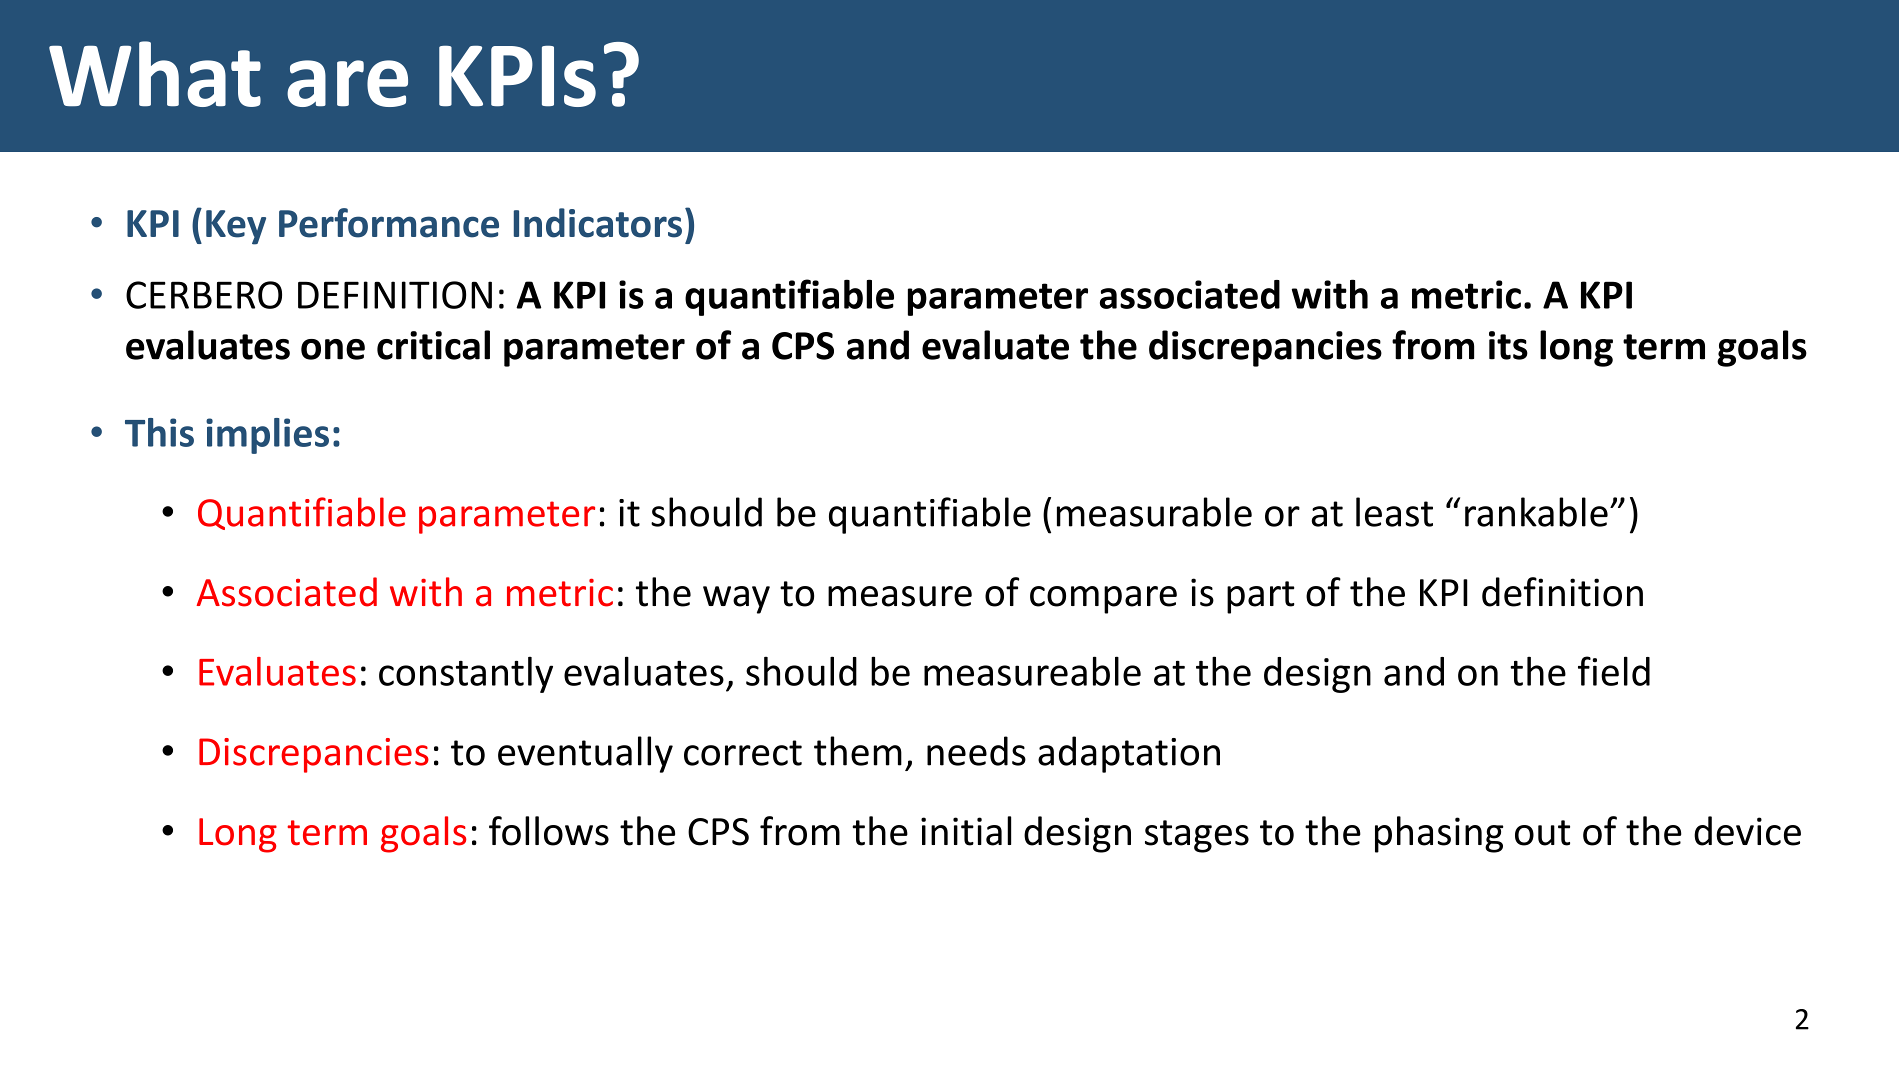 The width and height of the screenshot is (1899, 1068). What do you see at coordinates (1394, 512) in the screenshot?
I see `least` at bounding box center [1394, 512].
